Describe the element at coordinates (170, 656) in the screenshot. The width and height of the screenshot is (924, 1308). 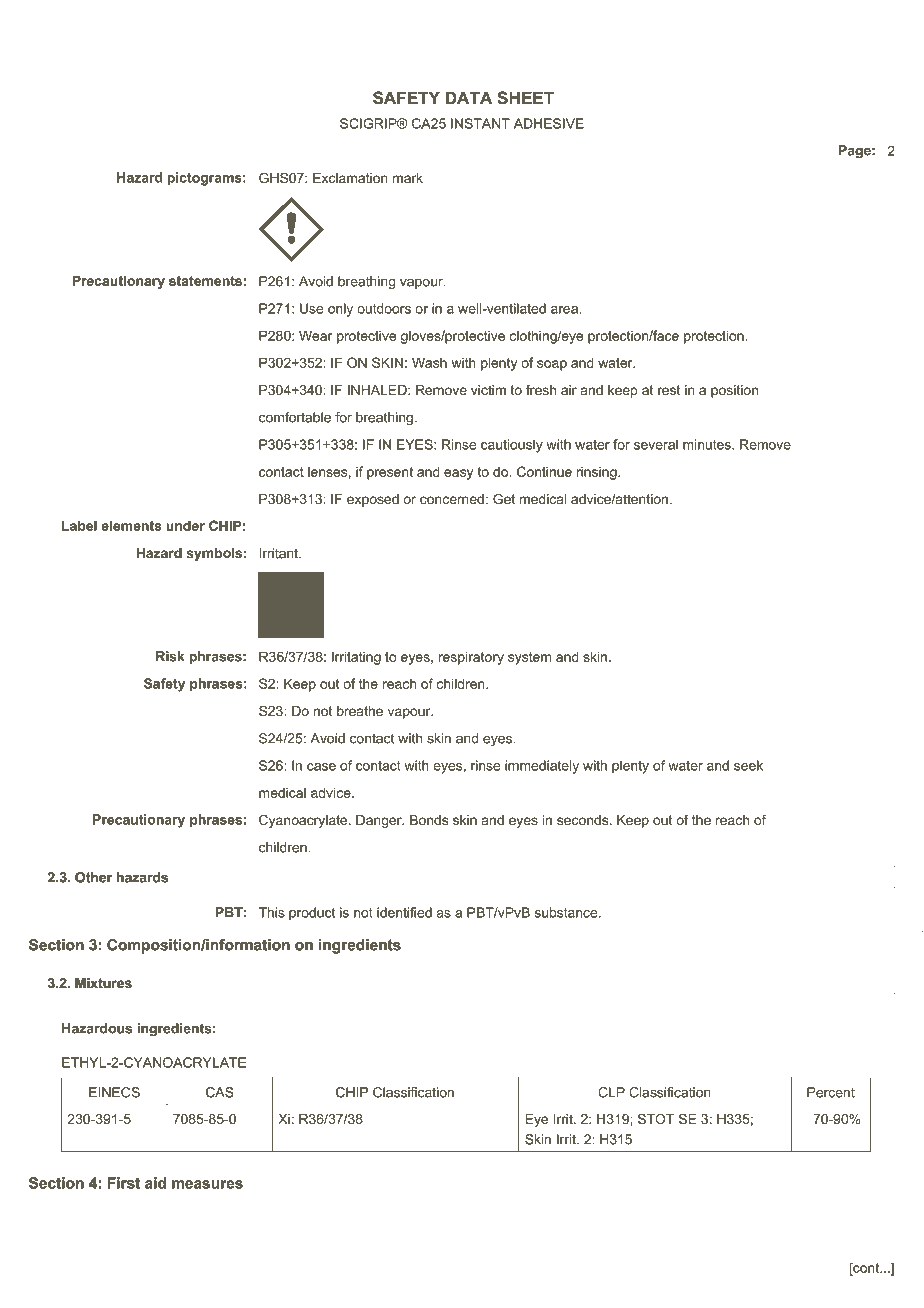
I see `Risk` at that location.
